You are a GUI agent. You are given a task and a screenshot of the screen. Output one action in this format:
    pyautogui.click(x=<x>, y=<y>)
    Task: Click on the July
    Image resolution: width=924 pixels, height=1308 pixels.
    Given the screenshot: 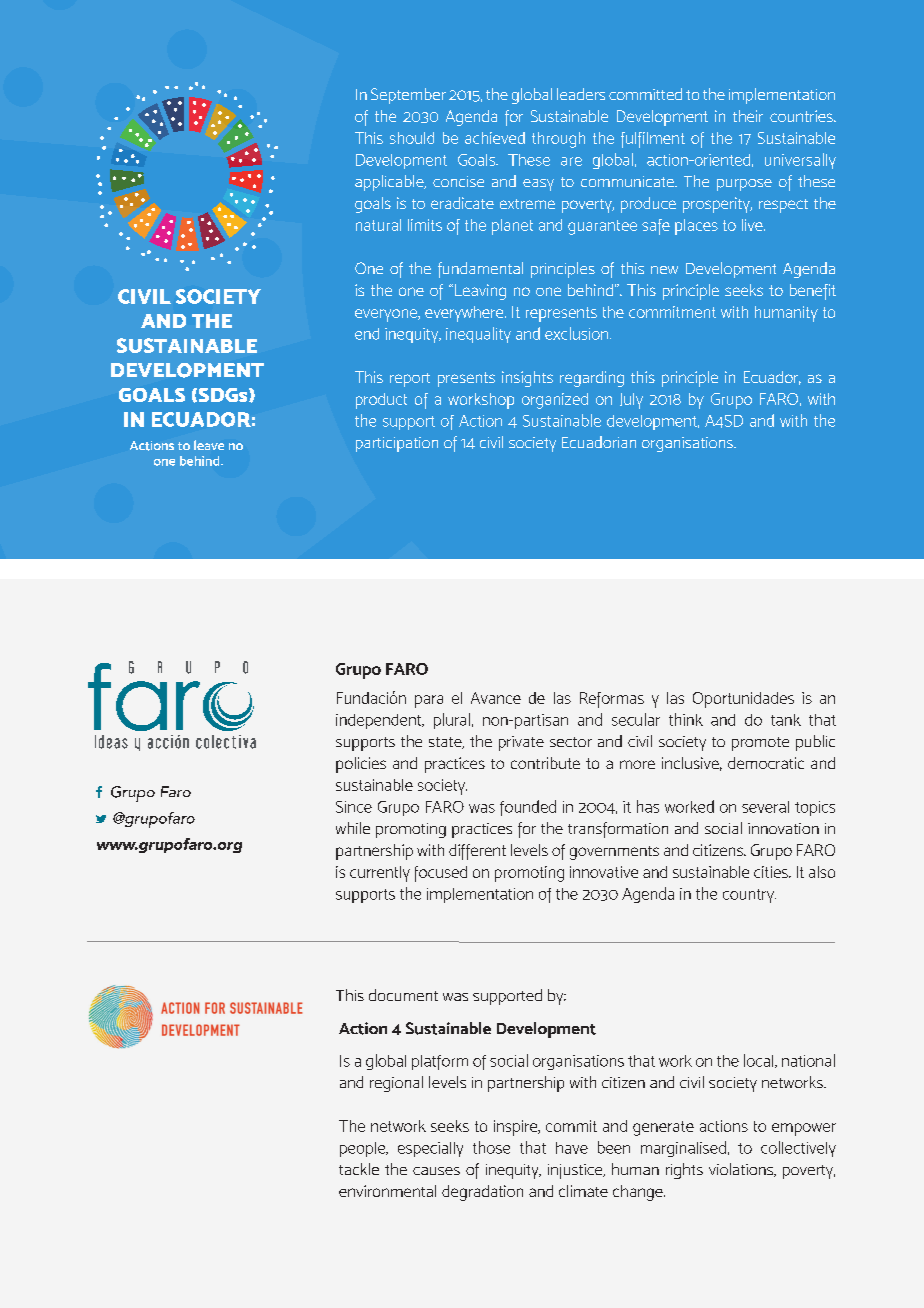 What is the action you would take?
    pyautogui.click(x=631, y=401)
